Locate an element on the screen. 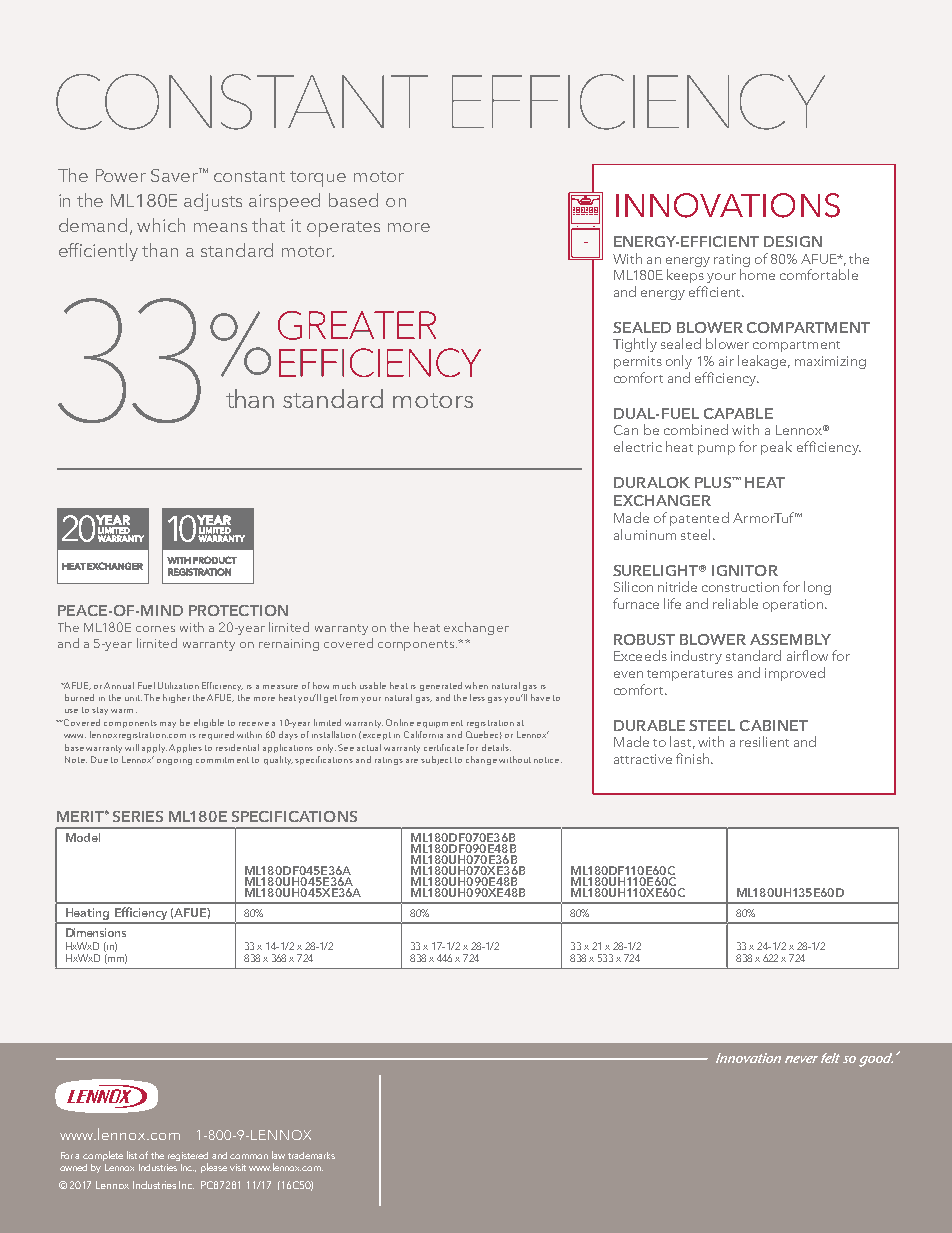 The image size is (952, 1233). law is located at coordinates (278, 1155).
